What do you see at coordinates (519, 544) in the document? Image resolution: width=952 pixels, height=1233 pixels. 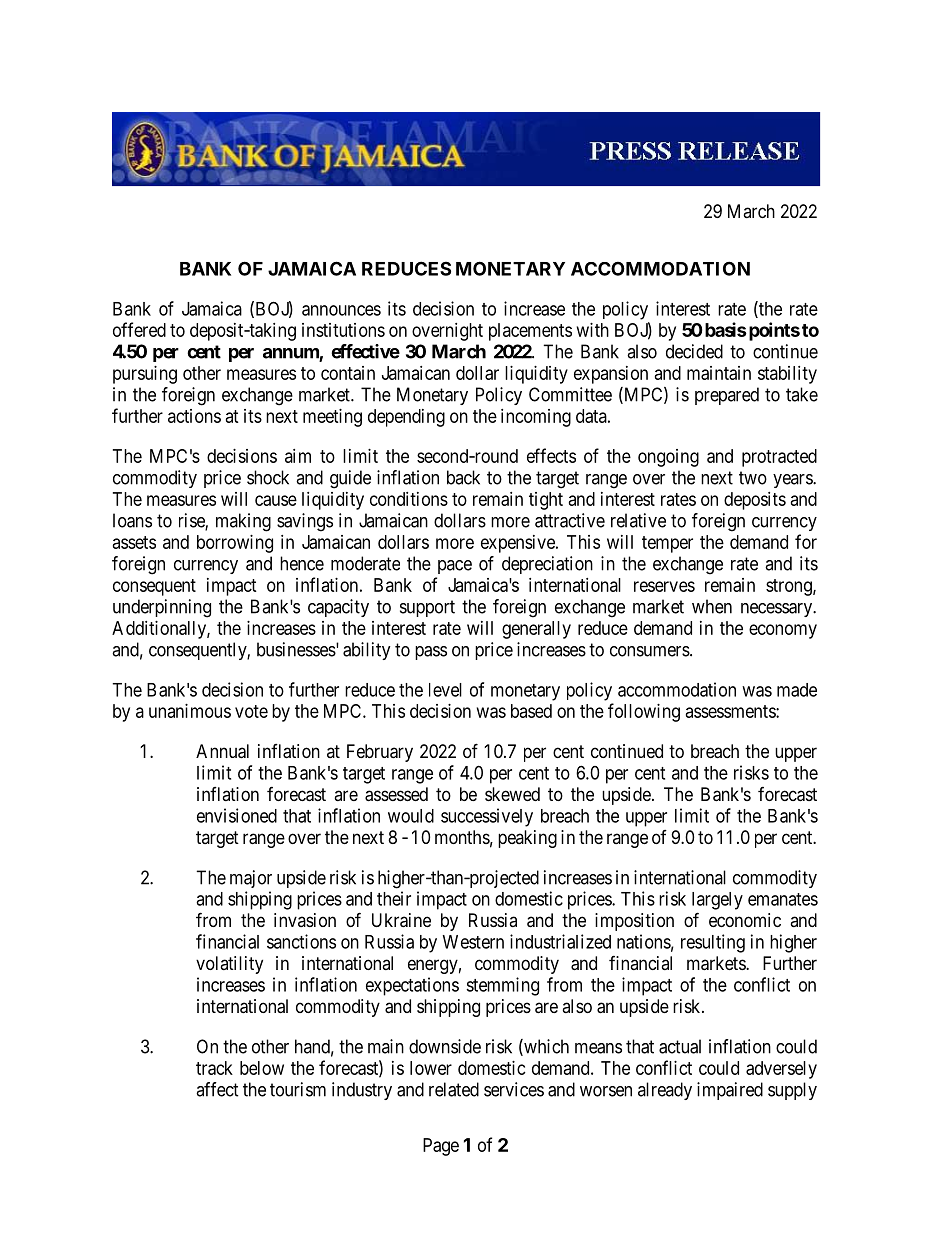 I see `expensive` at bounding box center [519, 544].
